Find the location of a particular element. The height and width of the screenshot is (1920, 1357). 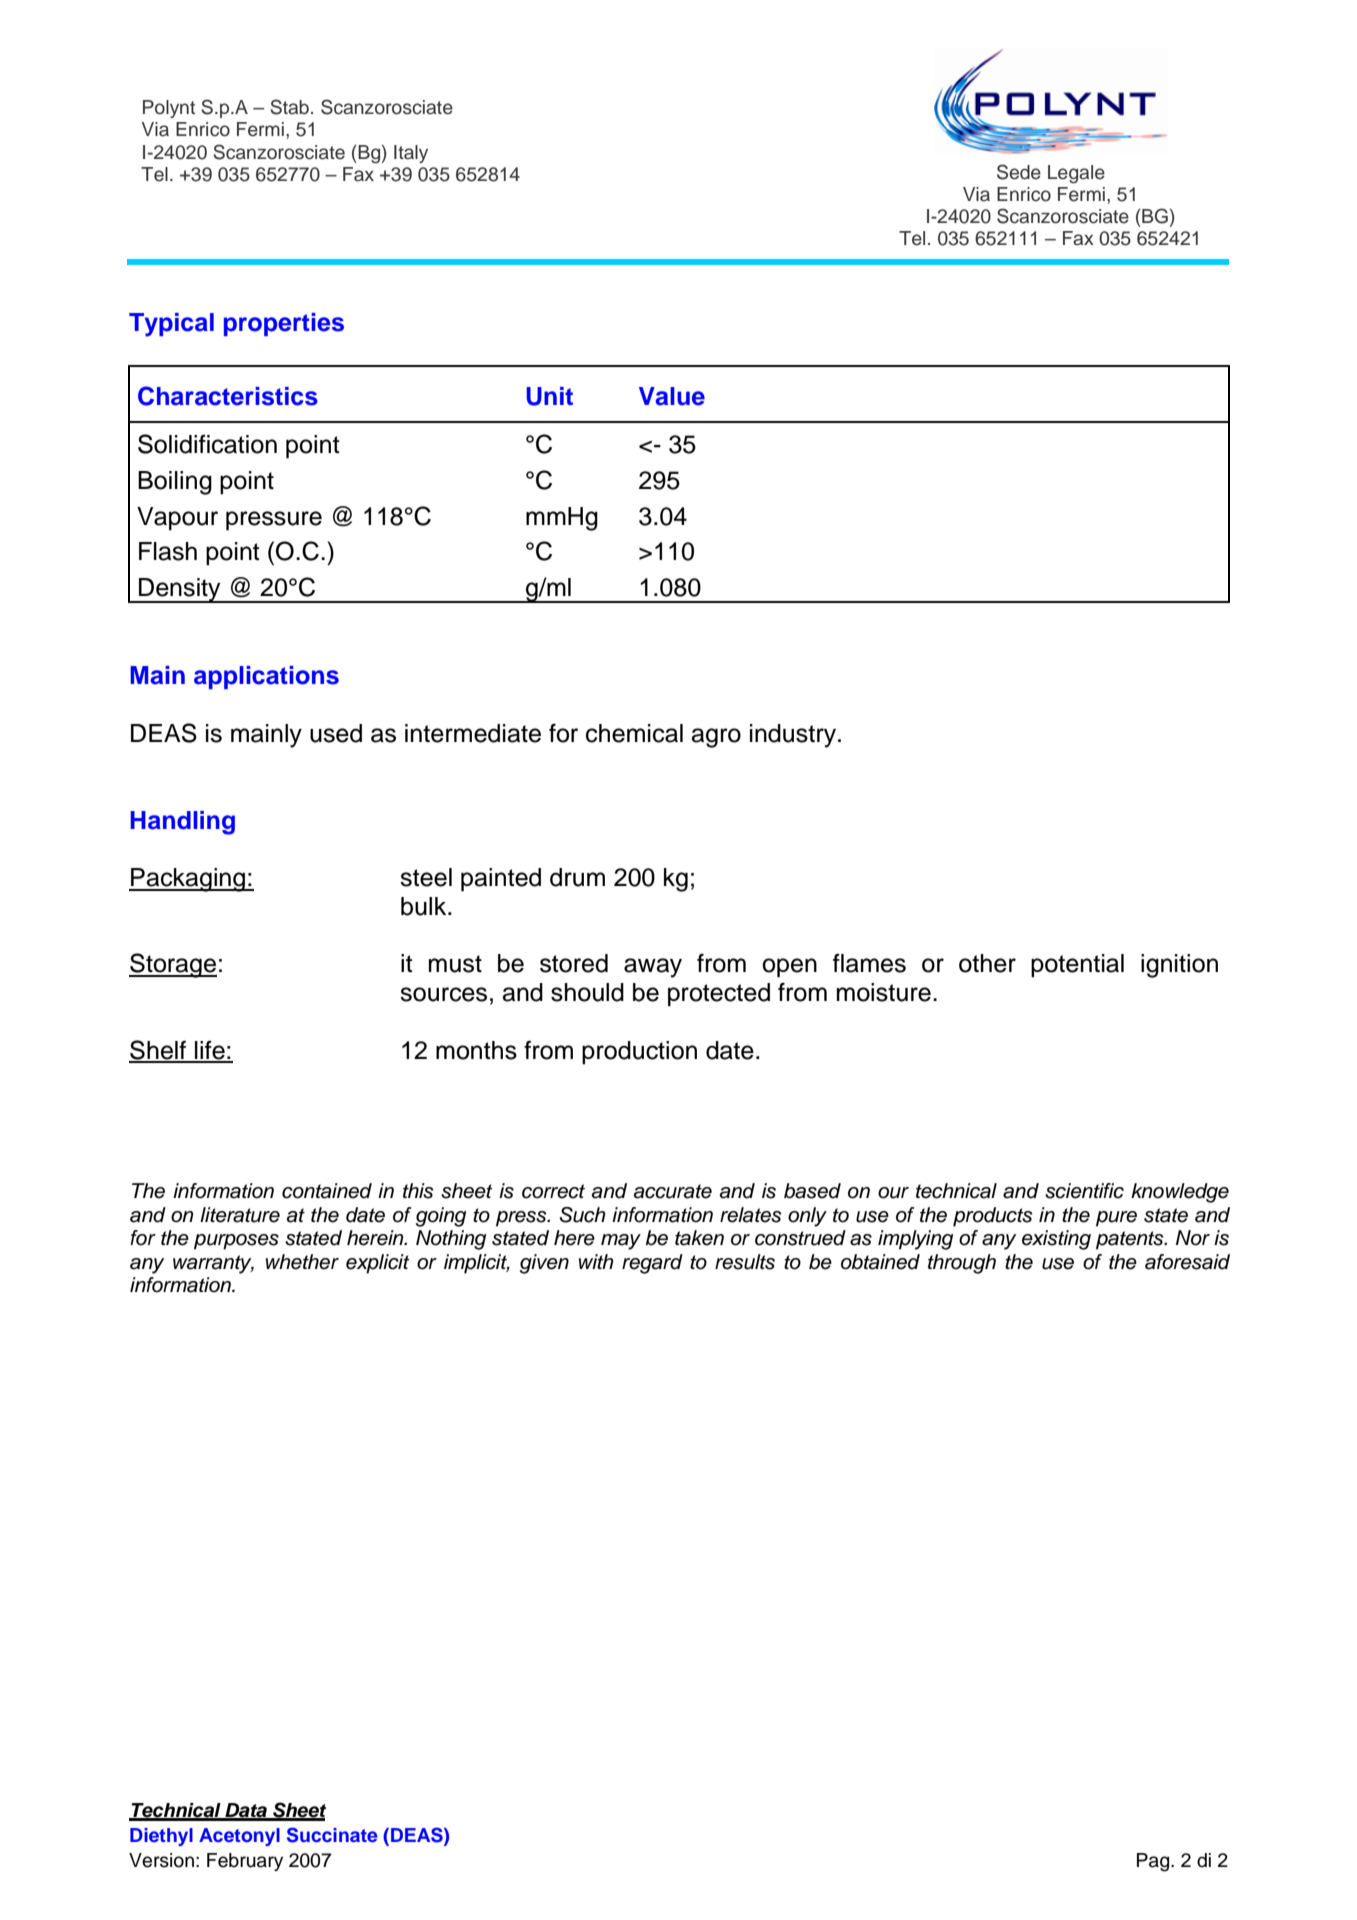

Density is located at coordinates (180, 590).
